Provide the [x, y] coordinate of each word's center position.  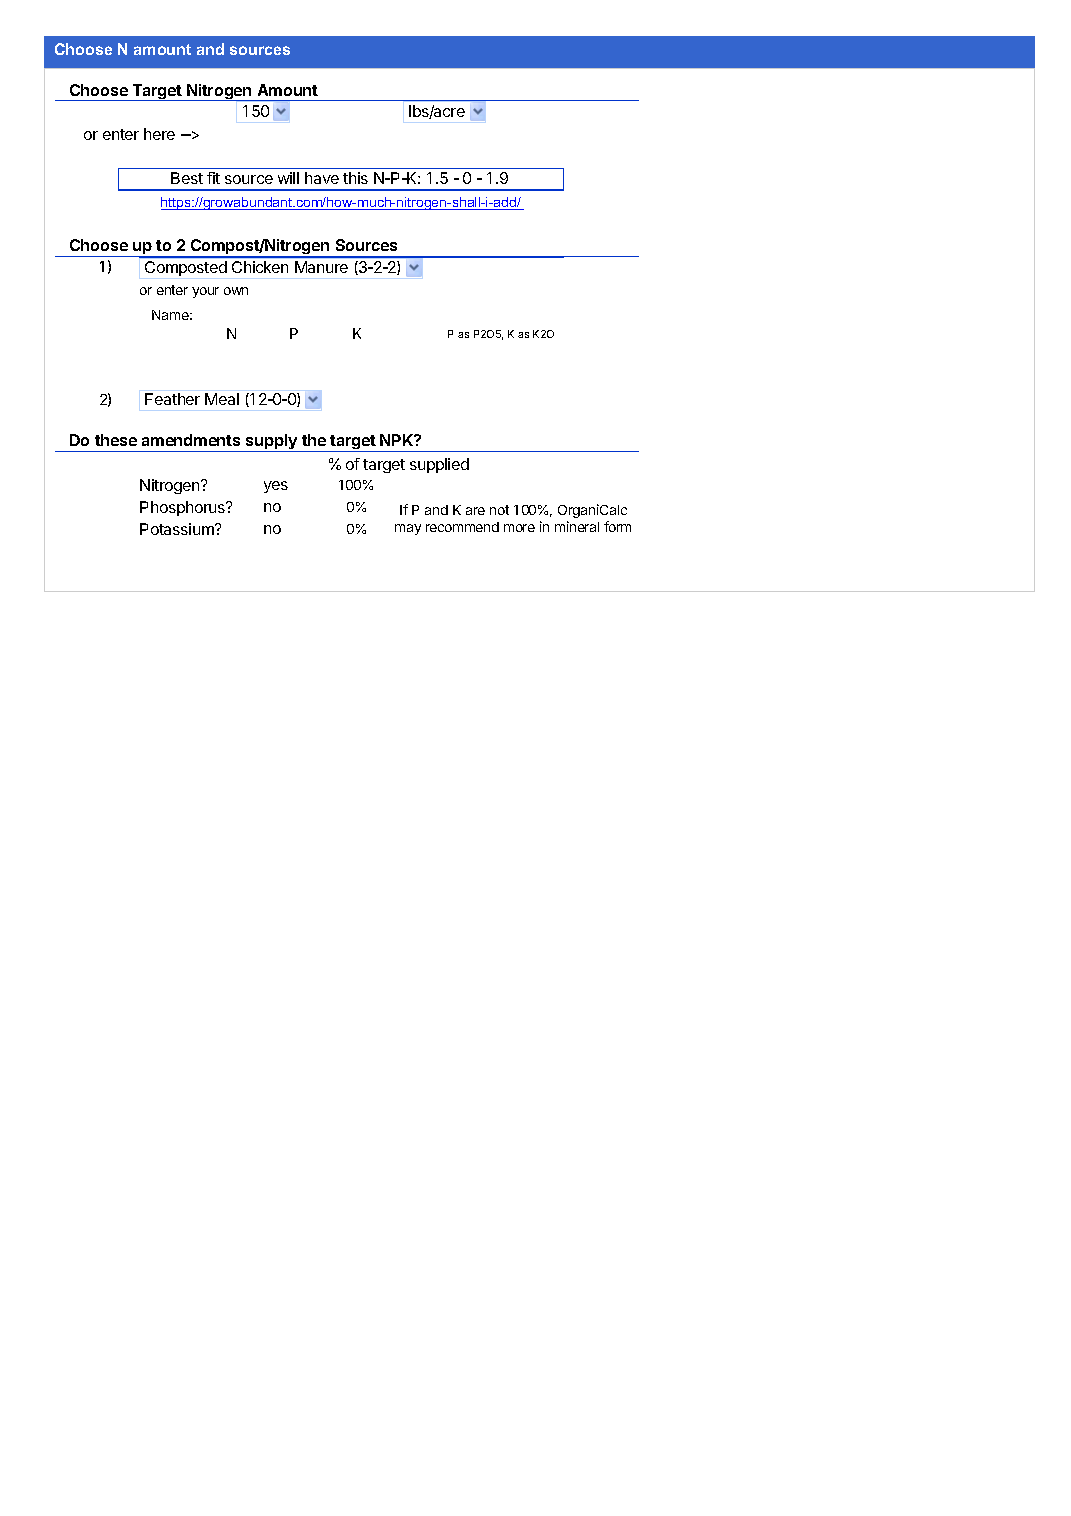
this [355, 178]
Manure [321, 267]
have [322, 178]
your [205, 292]
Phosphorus [184, 508]
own [236, 291]
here [159, 134]
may [408, 529]
